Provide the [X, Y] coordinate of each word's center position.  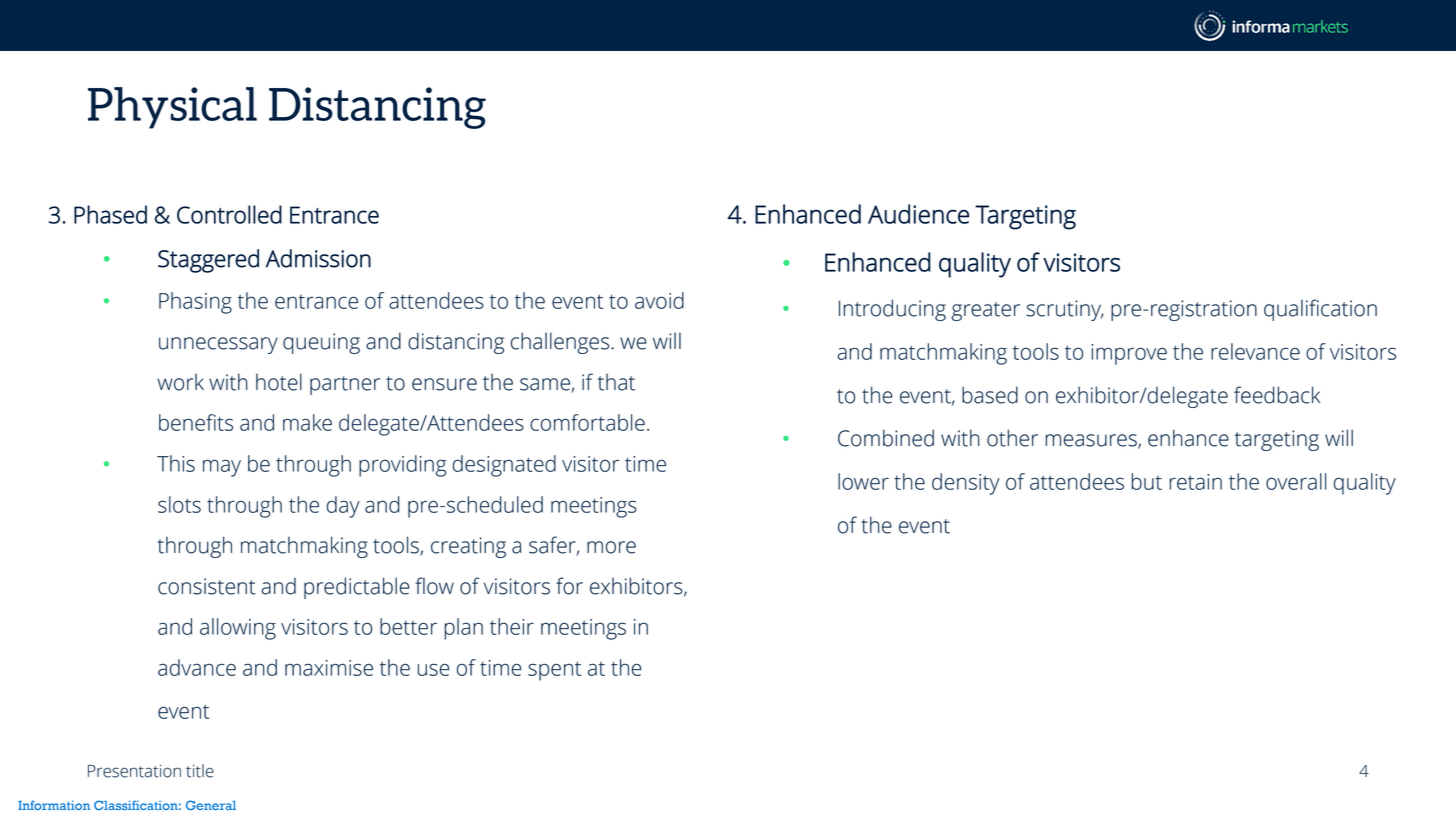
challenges [561, 343]
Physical [172, 108]
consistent [206, 586]
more [611, 547]
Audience [918, 214]
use [433, 669]
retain [1195, 482]
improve [1129, 354]
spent [554, 671]
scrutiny [1065, 310]
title [200, 771]
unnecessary [218, 345]
